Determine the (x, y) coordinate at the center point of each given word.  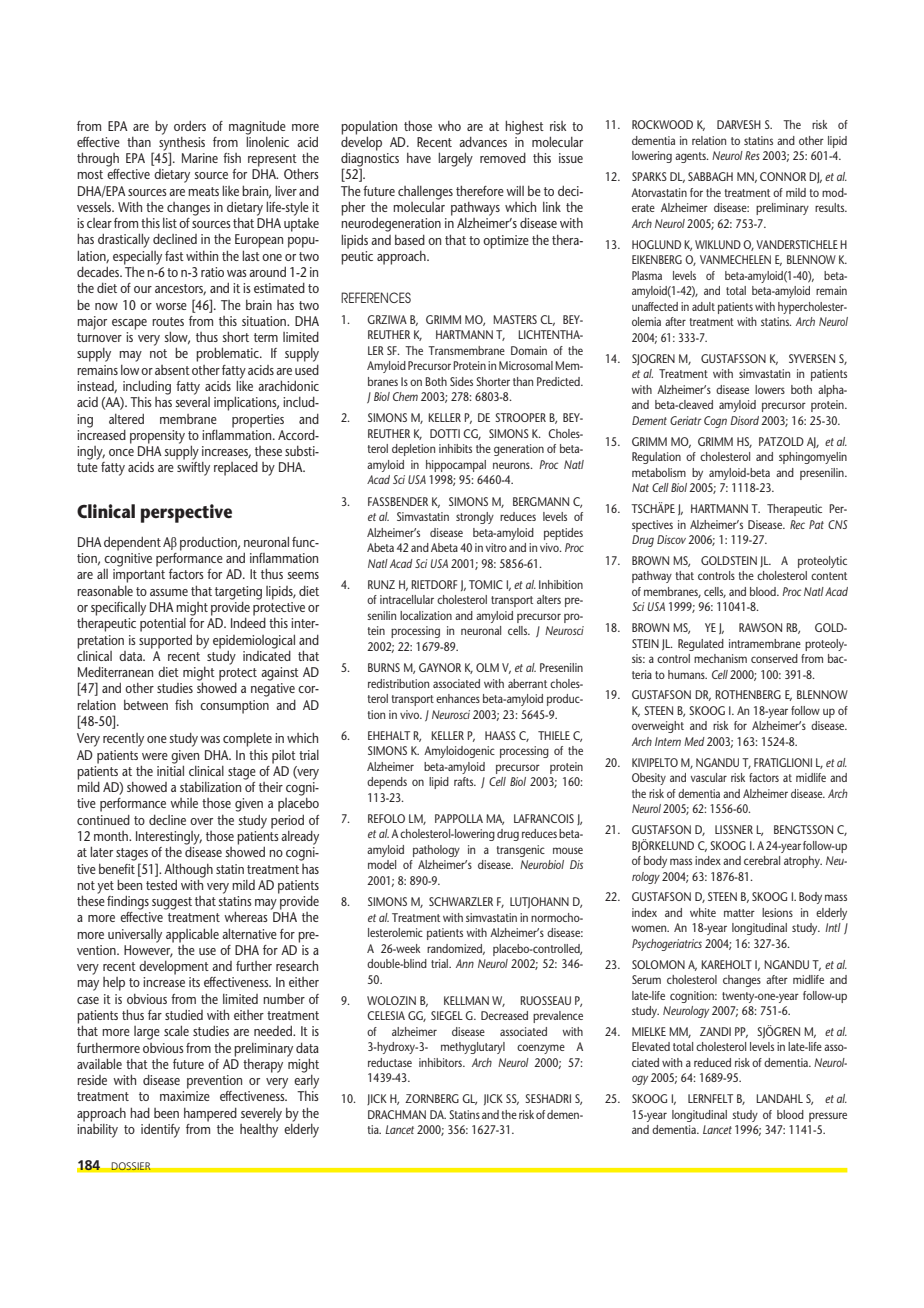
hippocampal (456, 466)
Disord (744, 420)
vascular (708, 777)
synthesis (182, 143)
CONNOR (783, 176)
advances (483, 142)
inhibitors (441, 1062)
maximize (185, 1096)
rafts (465, 781)
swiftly (193, 469)
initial (170, 769)
